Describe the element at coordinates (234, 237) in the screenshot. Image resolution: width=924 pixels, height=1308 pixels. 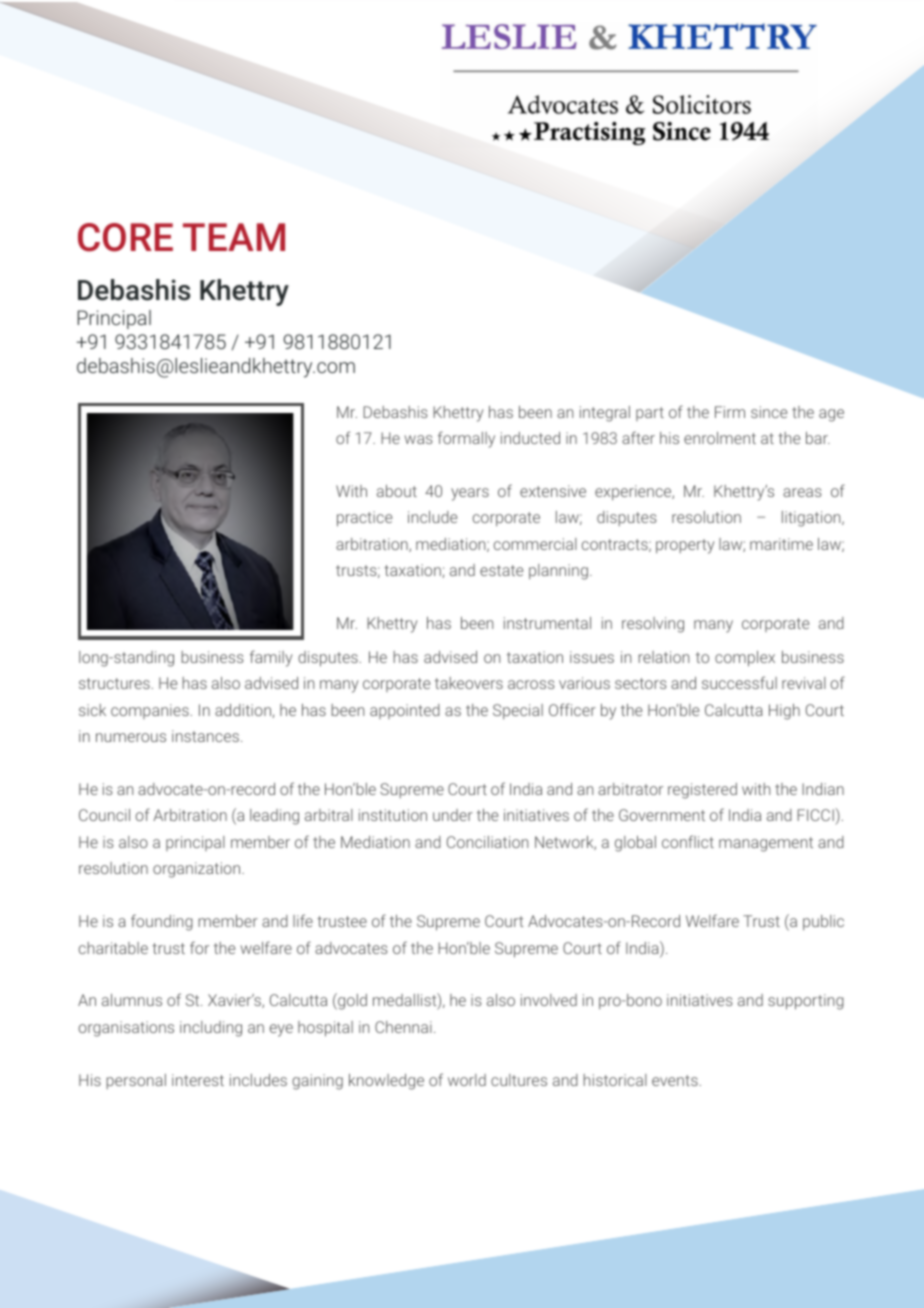
I see `TEAM` at that location.
